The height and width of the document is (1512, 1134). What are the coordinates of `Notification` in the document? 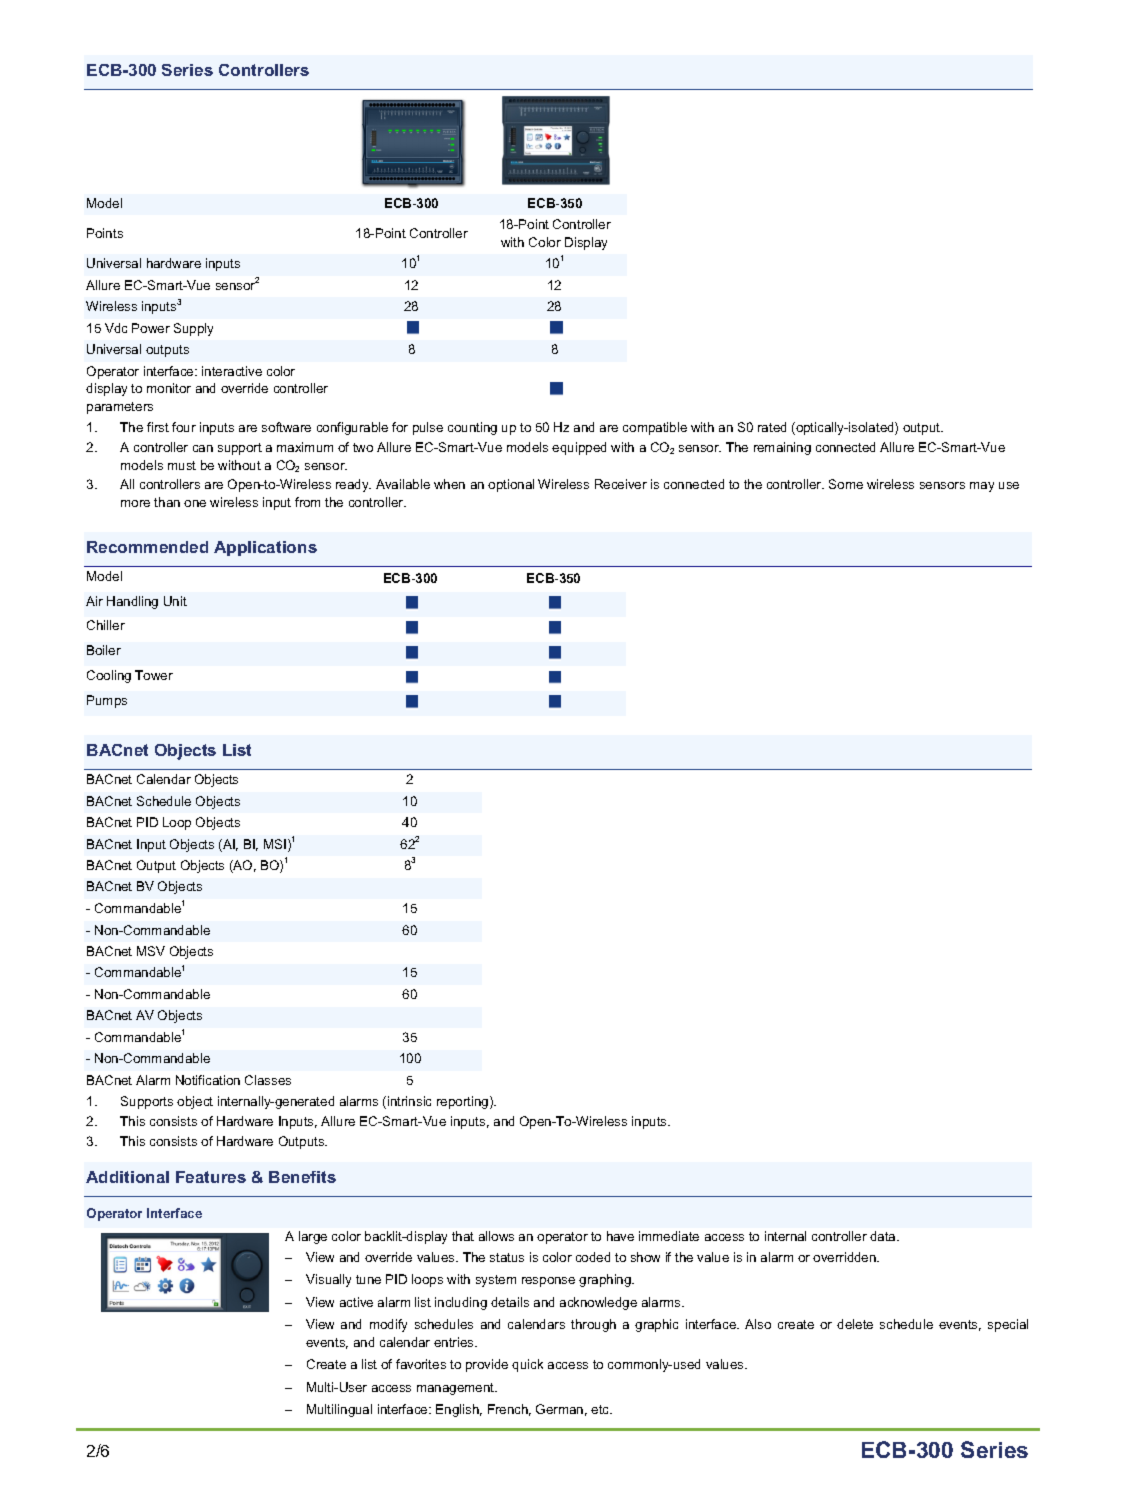 It's located at (208, 1080).
